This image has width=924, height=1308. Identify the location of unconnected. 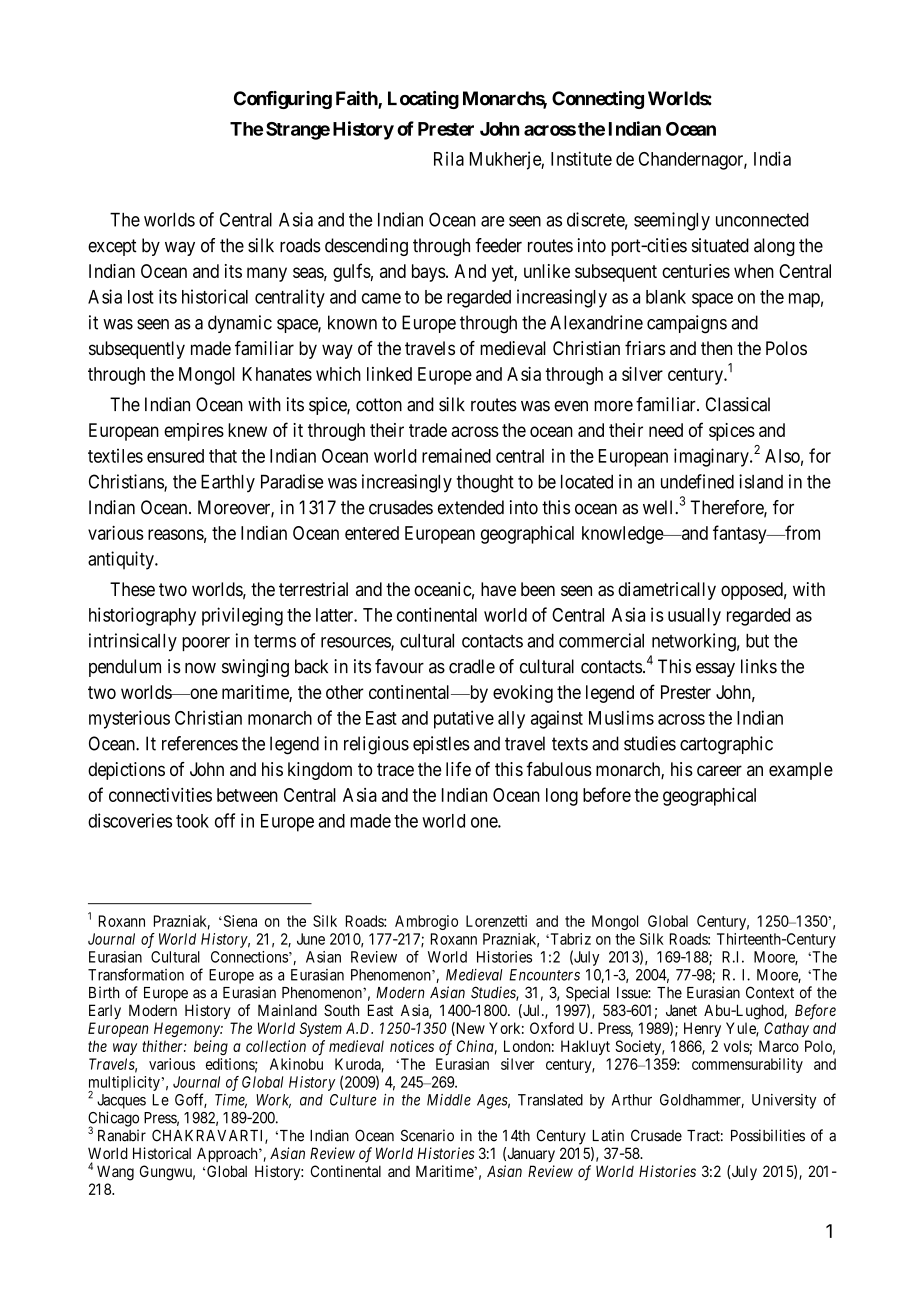
(762, 220).
